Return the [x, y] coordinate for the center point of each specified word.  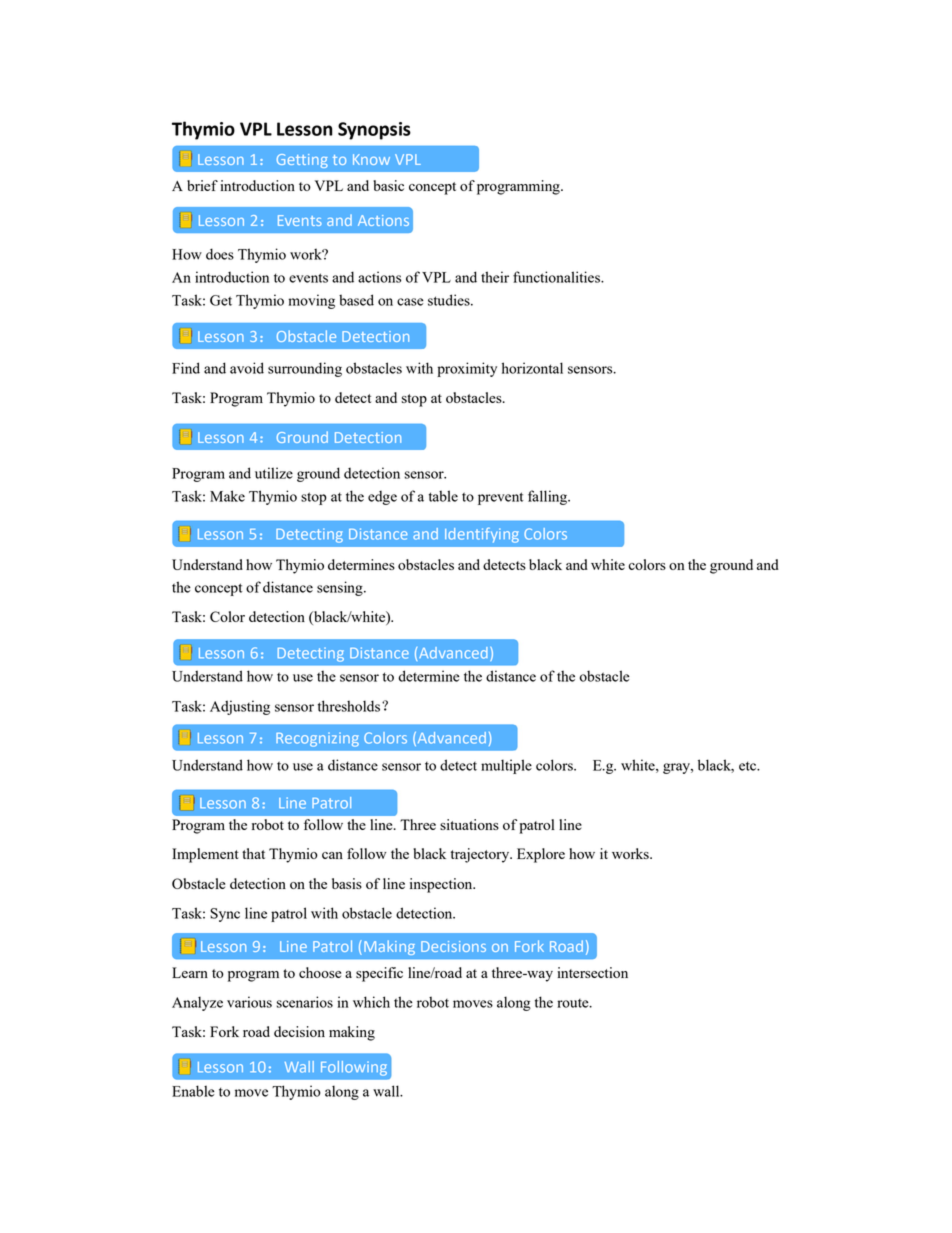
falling [548, 497]
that [253, 853]
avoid [247, 368]
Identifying [482, 535]
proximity [467, 369]
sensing [341, 588]
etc [748, 766]
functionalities [557, 277]
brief [202, 185]
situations [469, 824]
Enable [193, 1091]
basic [388, 185]
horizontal [532, 368]
